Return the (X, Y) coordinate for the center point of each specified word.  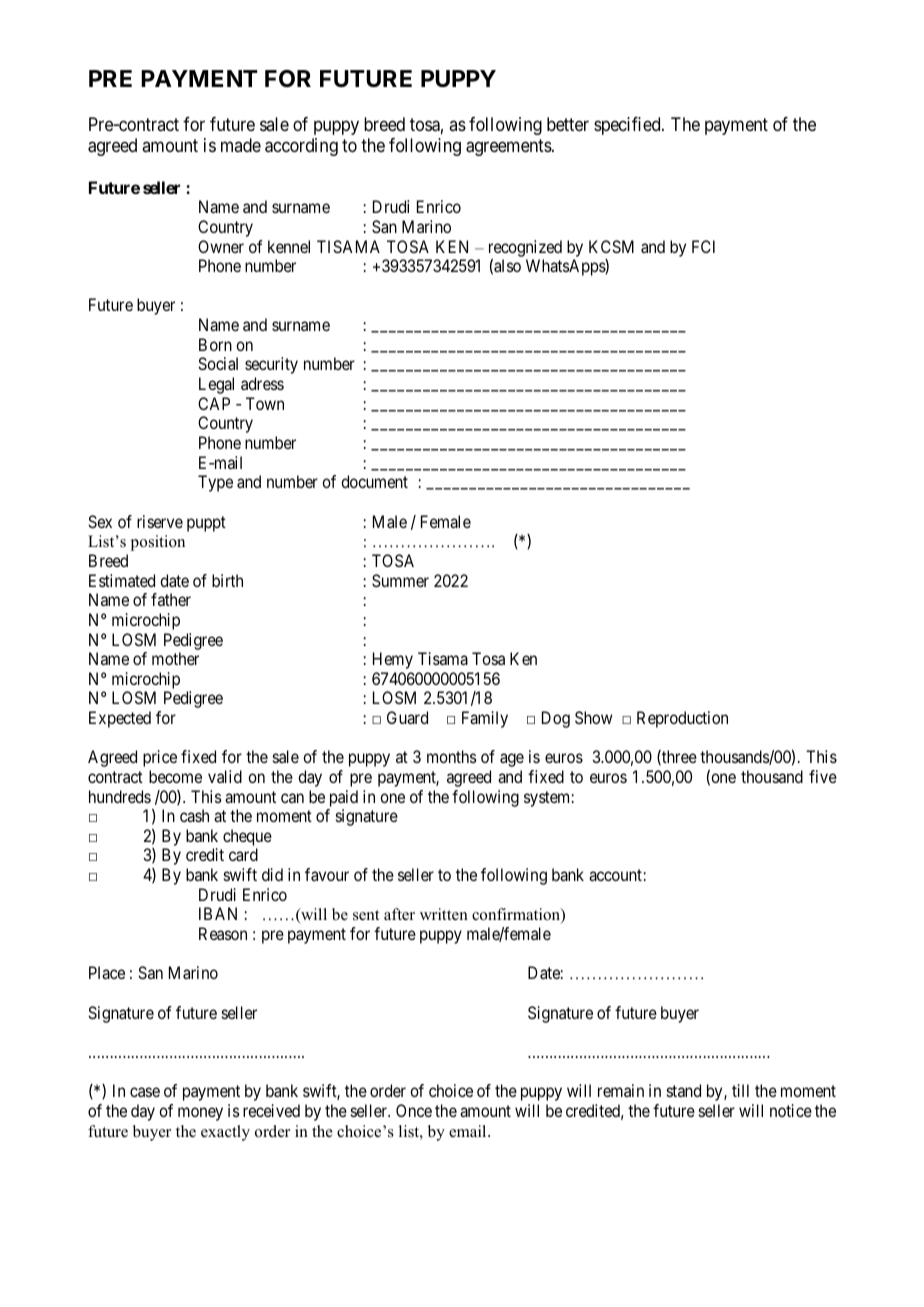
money (200, 1114)
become (175, 776)
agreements (509, 148)
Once (414, 1110)
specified (628, 126)
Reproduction (682, 719)
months (452, 756)
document (374, 481)
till (740, 1090)
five (823, 776)
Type (215, 483)
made (241, 145)
